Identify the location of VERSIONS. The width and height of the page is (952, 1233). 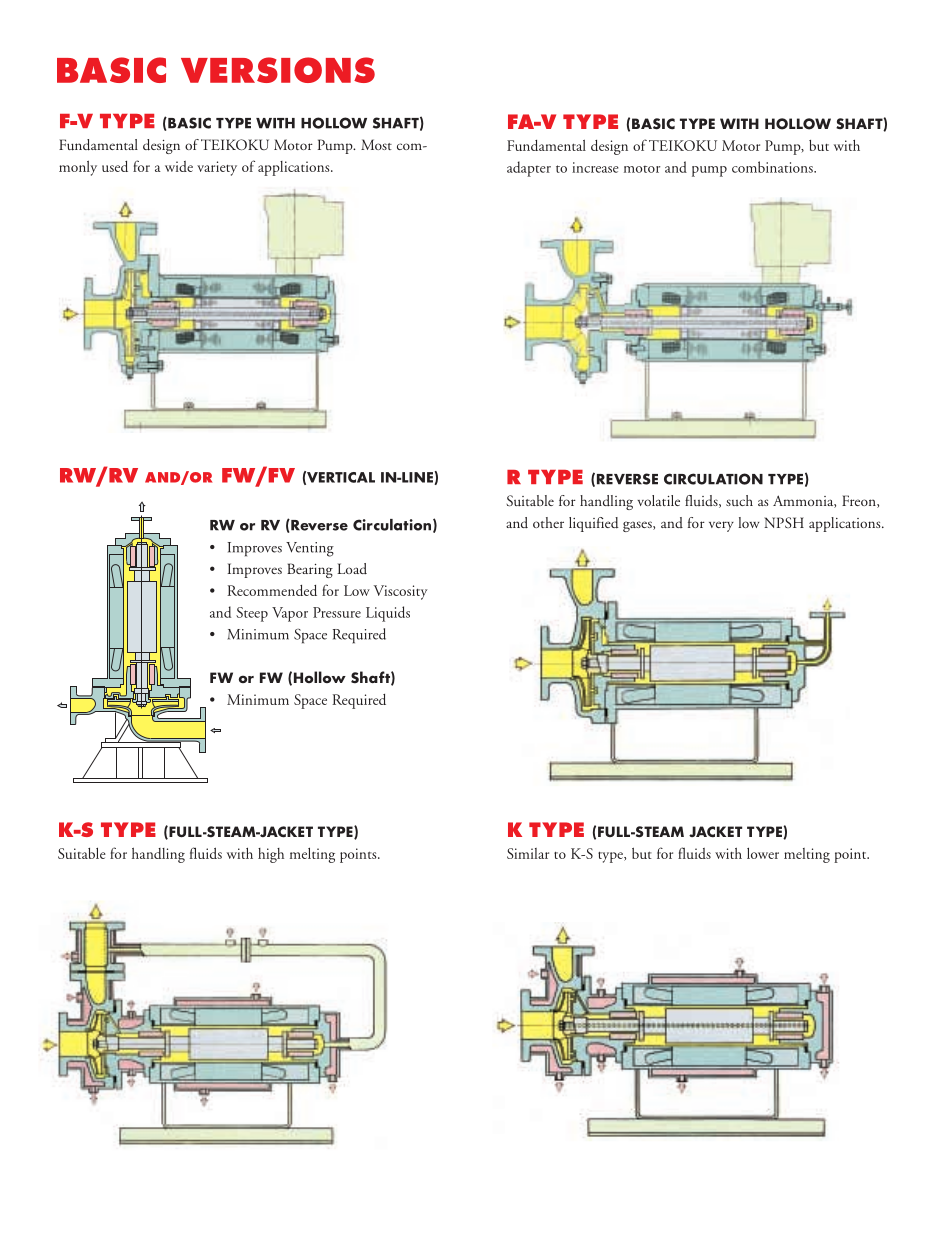
(278, 70).
